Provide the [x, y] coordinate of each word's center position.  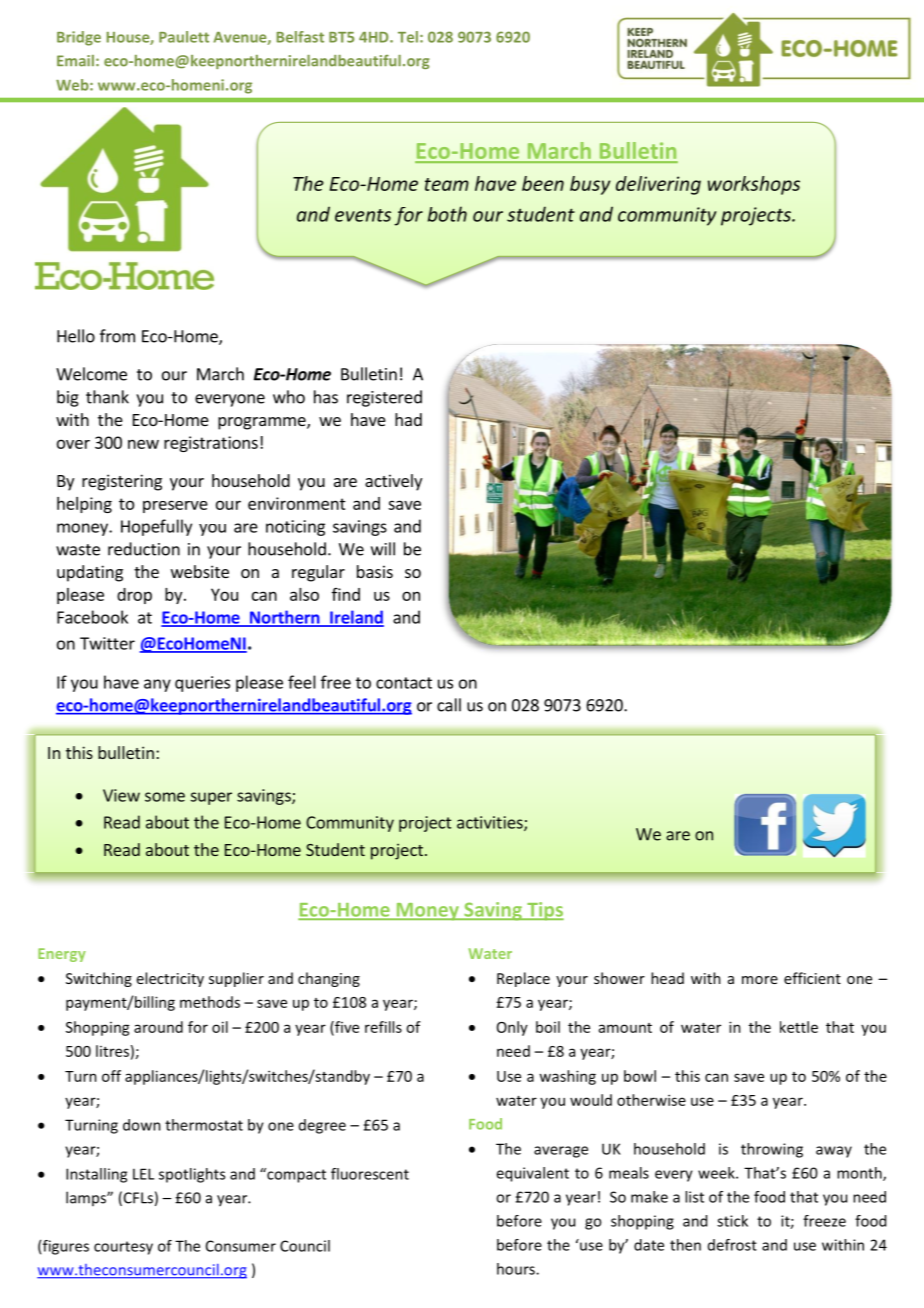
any [157, 685]
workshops [754, 185]
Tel [408, 37]
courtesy [123, 1248]
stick [732, 1221]
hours [517, 1269]
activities [491, 823]
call [449, 705]
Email [75, 61]
